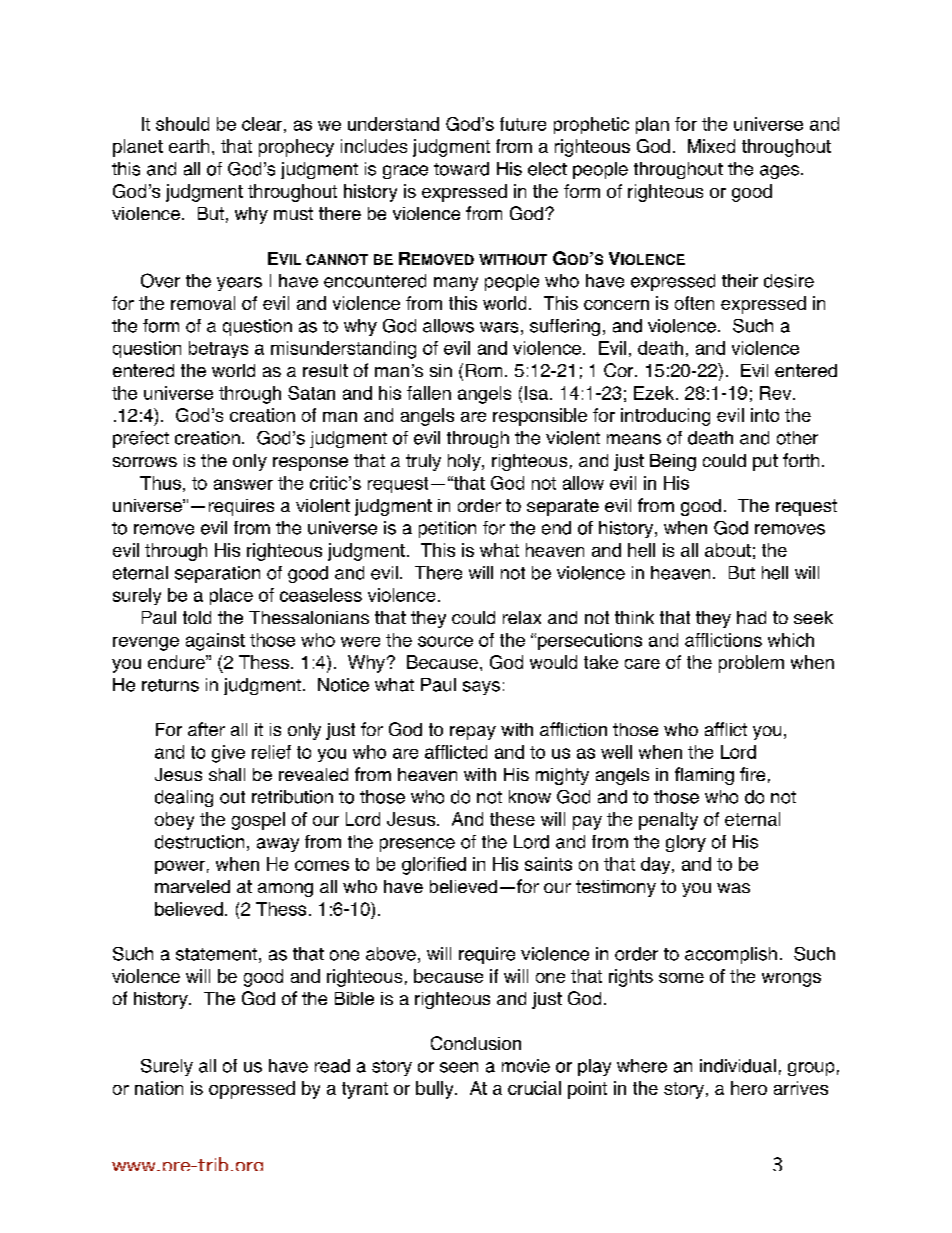  I want to click on fire, so click(752, 774).
